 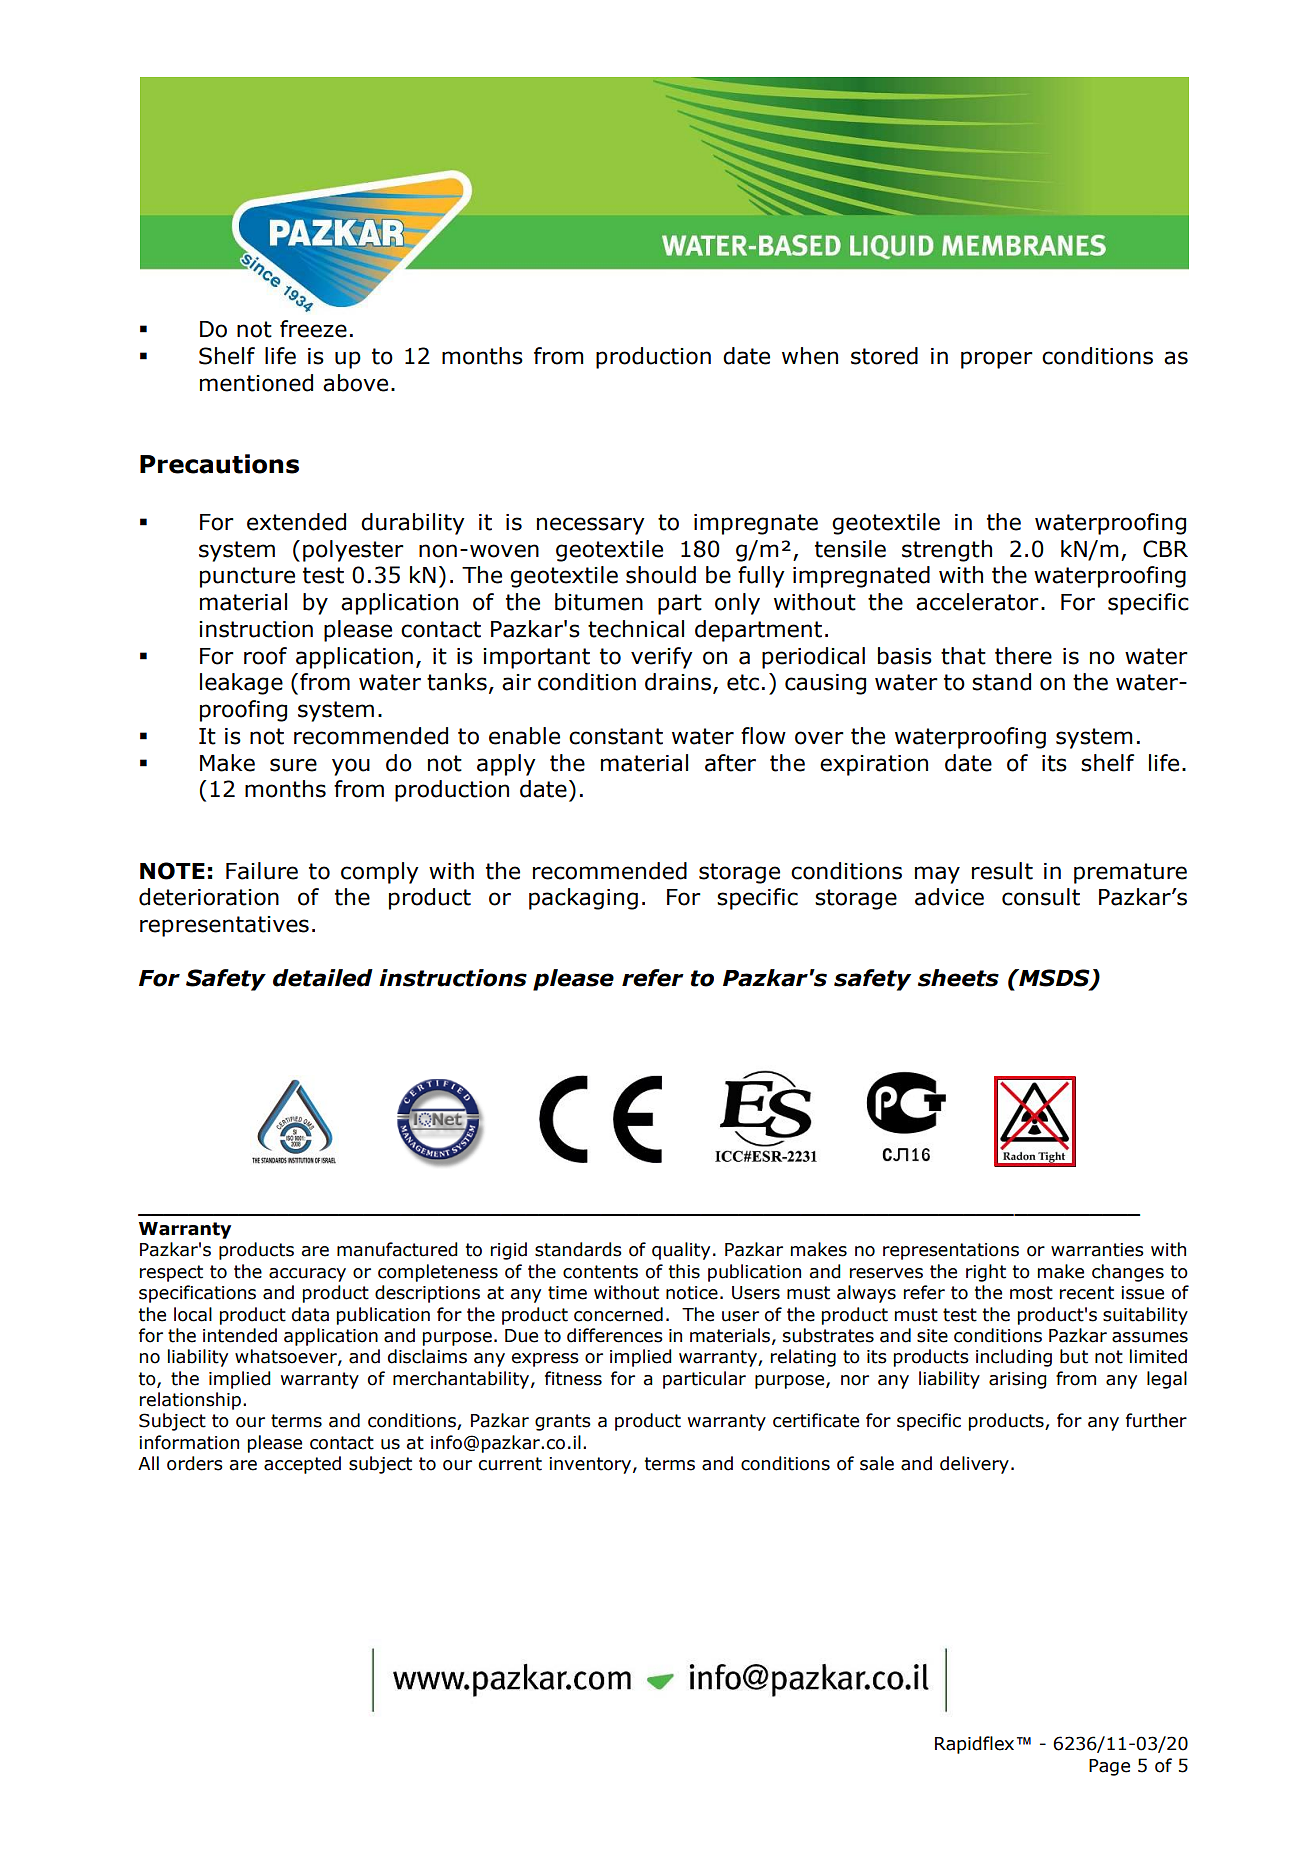 I want to click on packaging, so click(x=583, y=899).
